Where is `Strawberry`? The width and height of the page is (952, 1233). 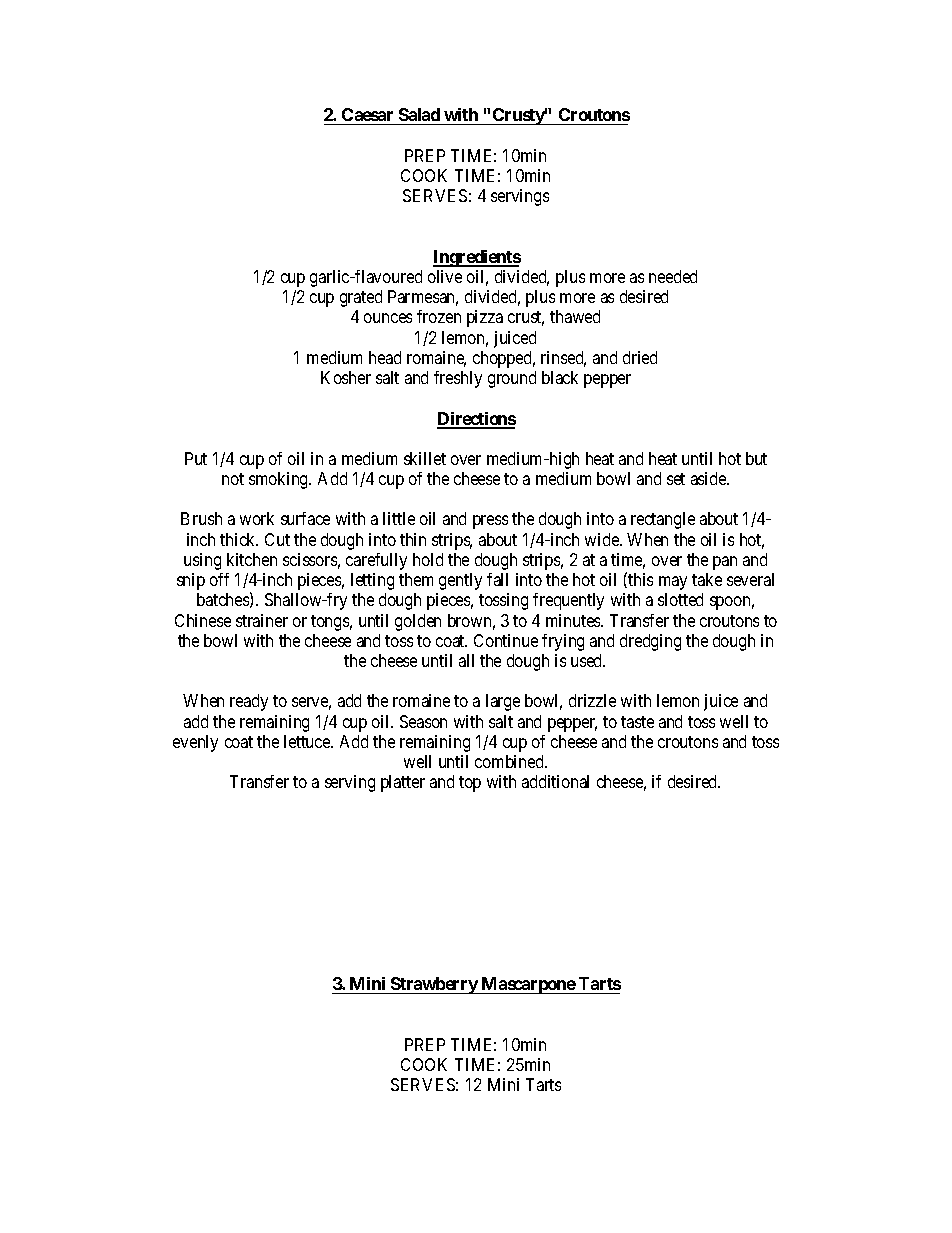 Strawberry is located at coordinates (433, 985).
